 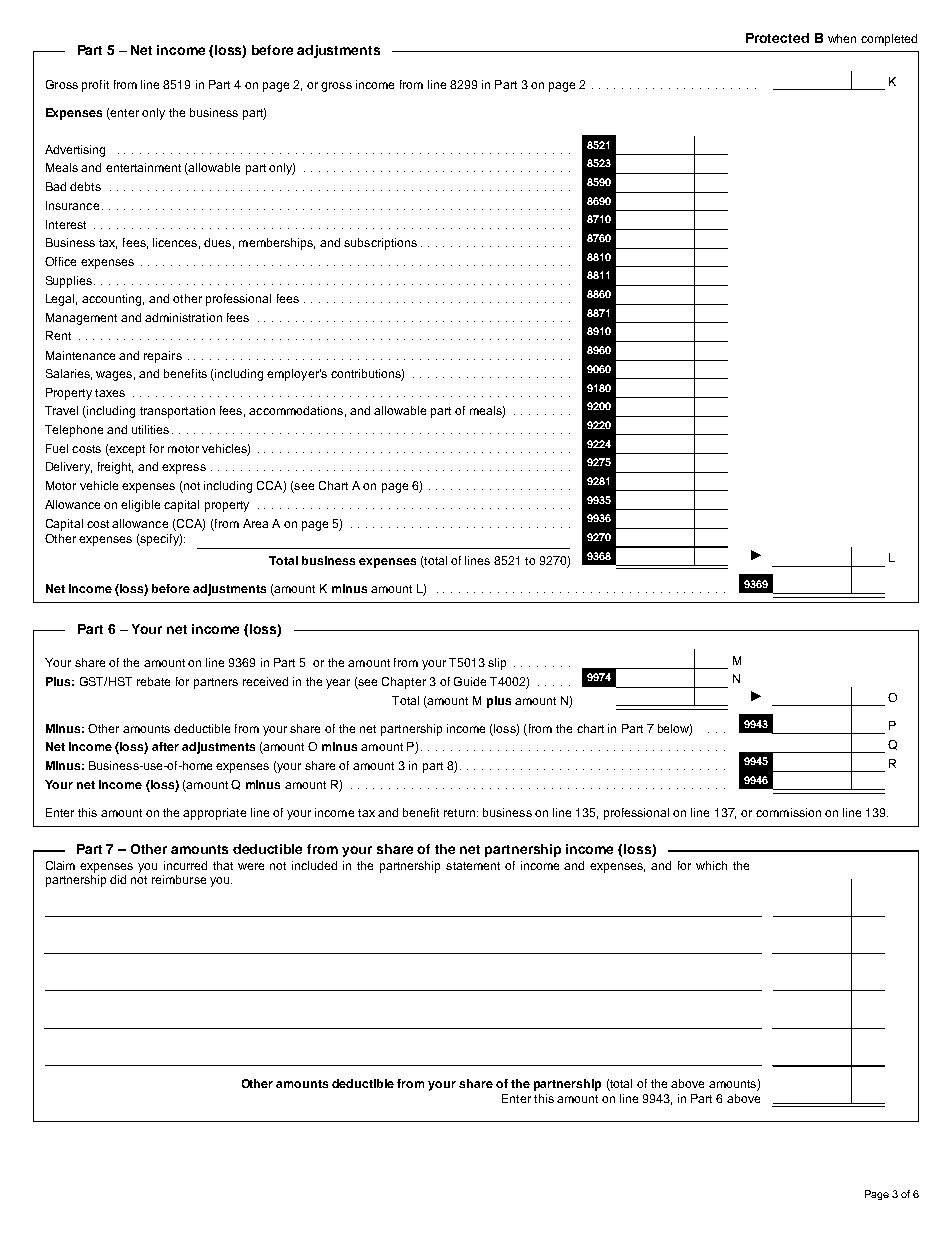 What do you see at coordinates (473, 866) in the image?
I see `statement` at bounding box center [473, 866].
